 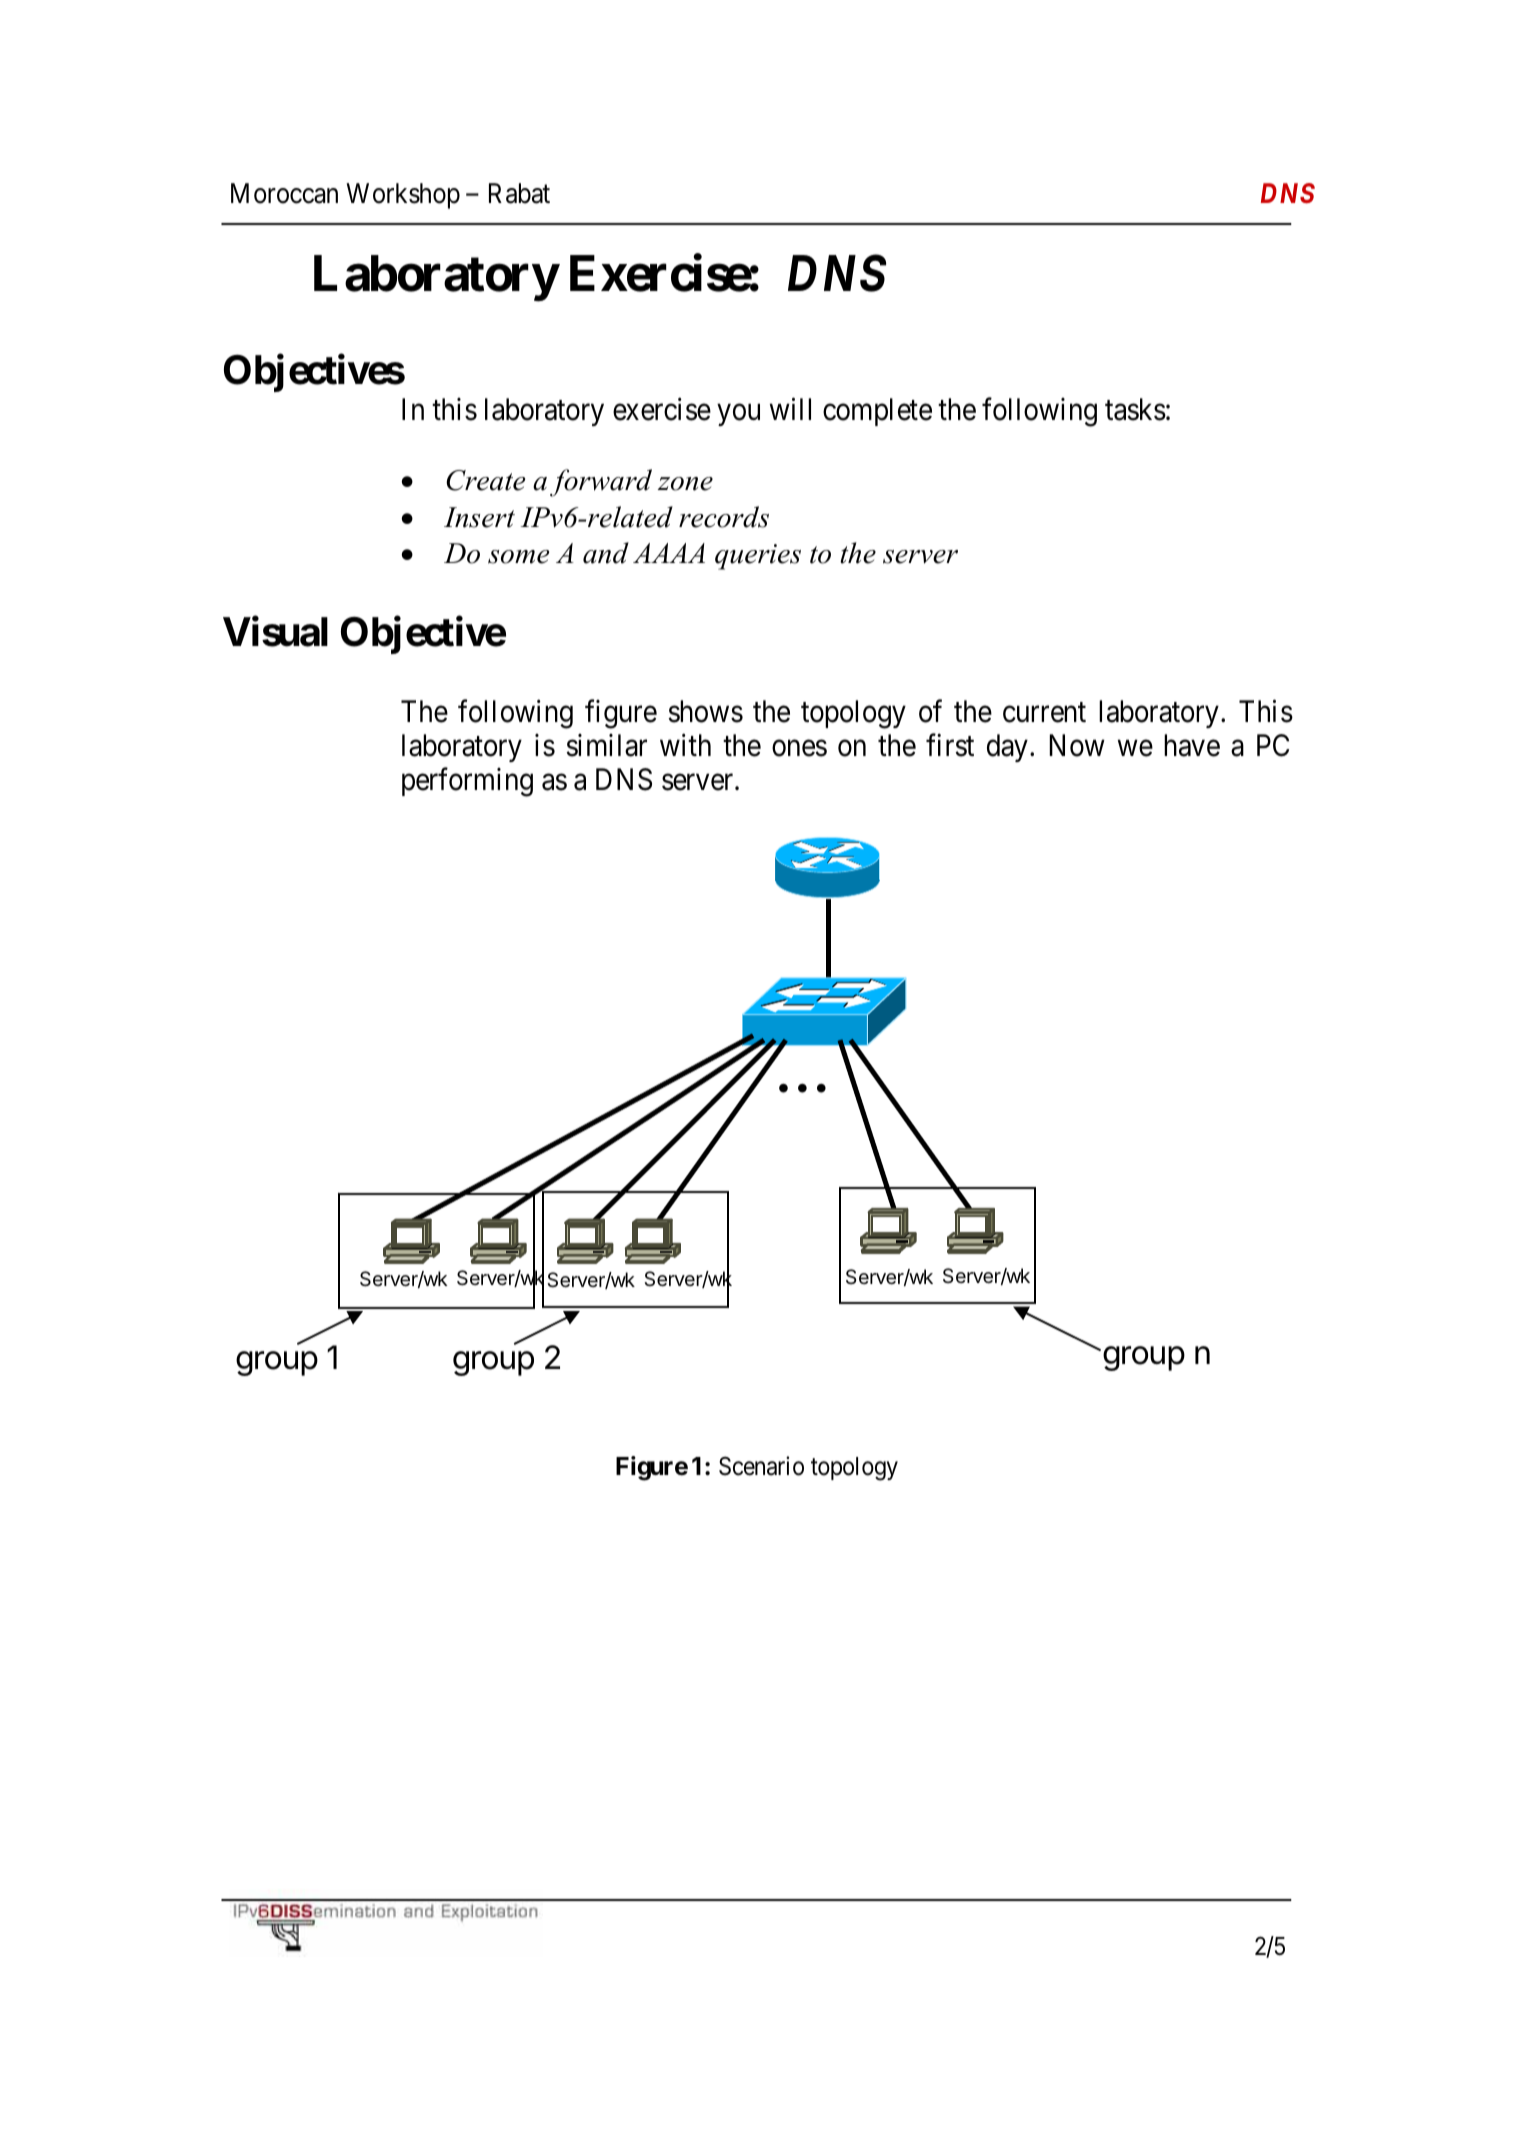 I want to click on Workshop, so click(x=403, y=196).
